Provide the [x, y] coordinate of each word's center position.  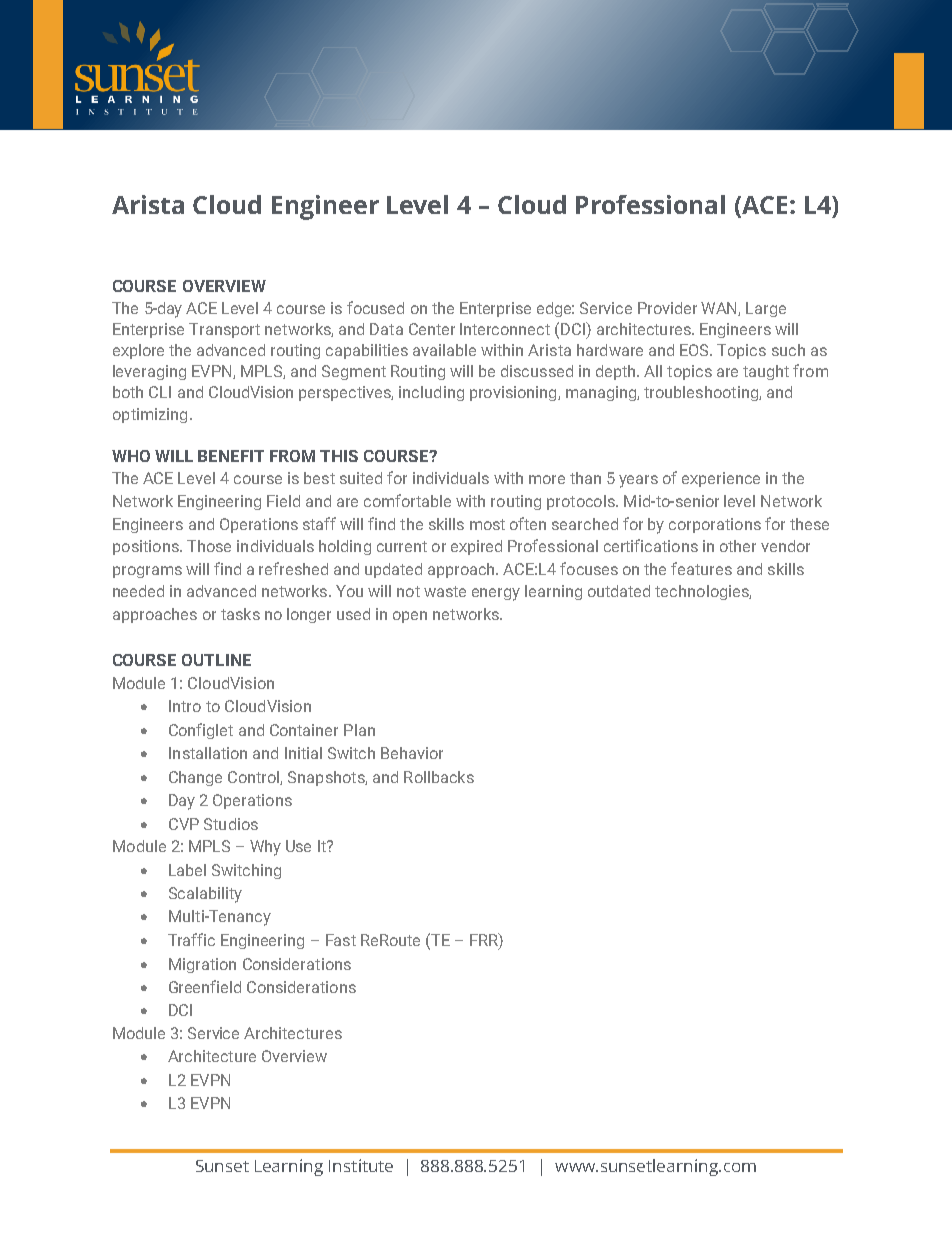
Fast [341, 940]
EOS [695, 350]
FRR [485, 939]
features [701, 568]
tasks [240, 614]
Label [187, 870]
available [444, 350]
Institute [361, 1165]
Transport [224, 330]
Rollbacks [439, 777]
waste [445, 591]
